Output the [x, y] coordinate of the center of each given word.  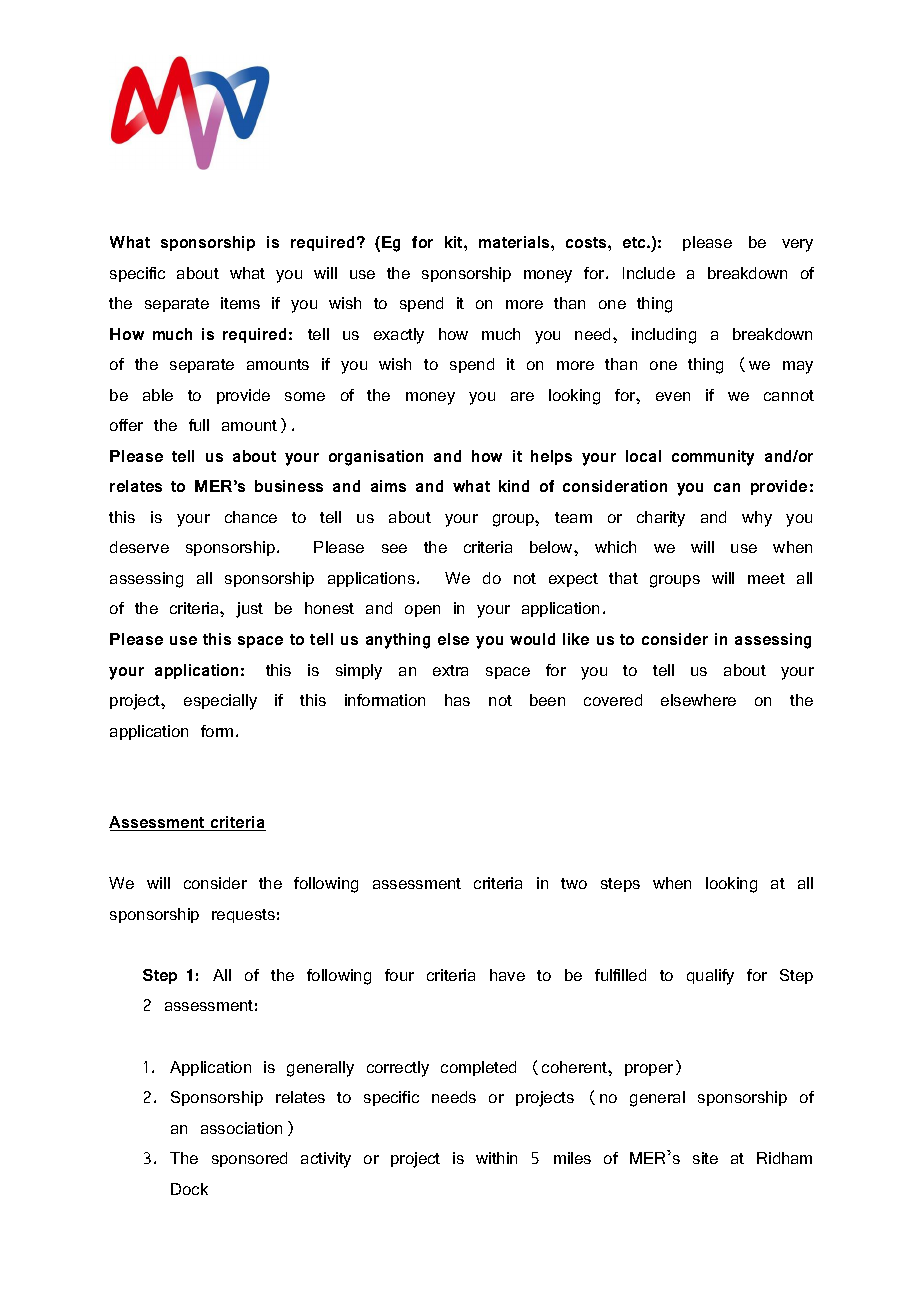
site [705, 1158]
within [496, 1158]
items [240, 303]
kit [455, 242]
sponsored [249, 1159]
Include [649, 273]
